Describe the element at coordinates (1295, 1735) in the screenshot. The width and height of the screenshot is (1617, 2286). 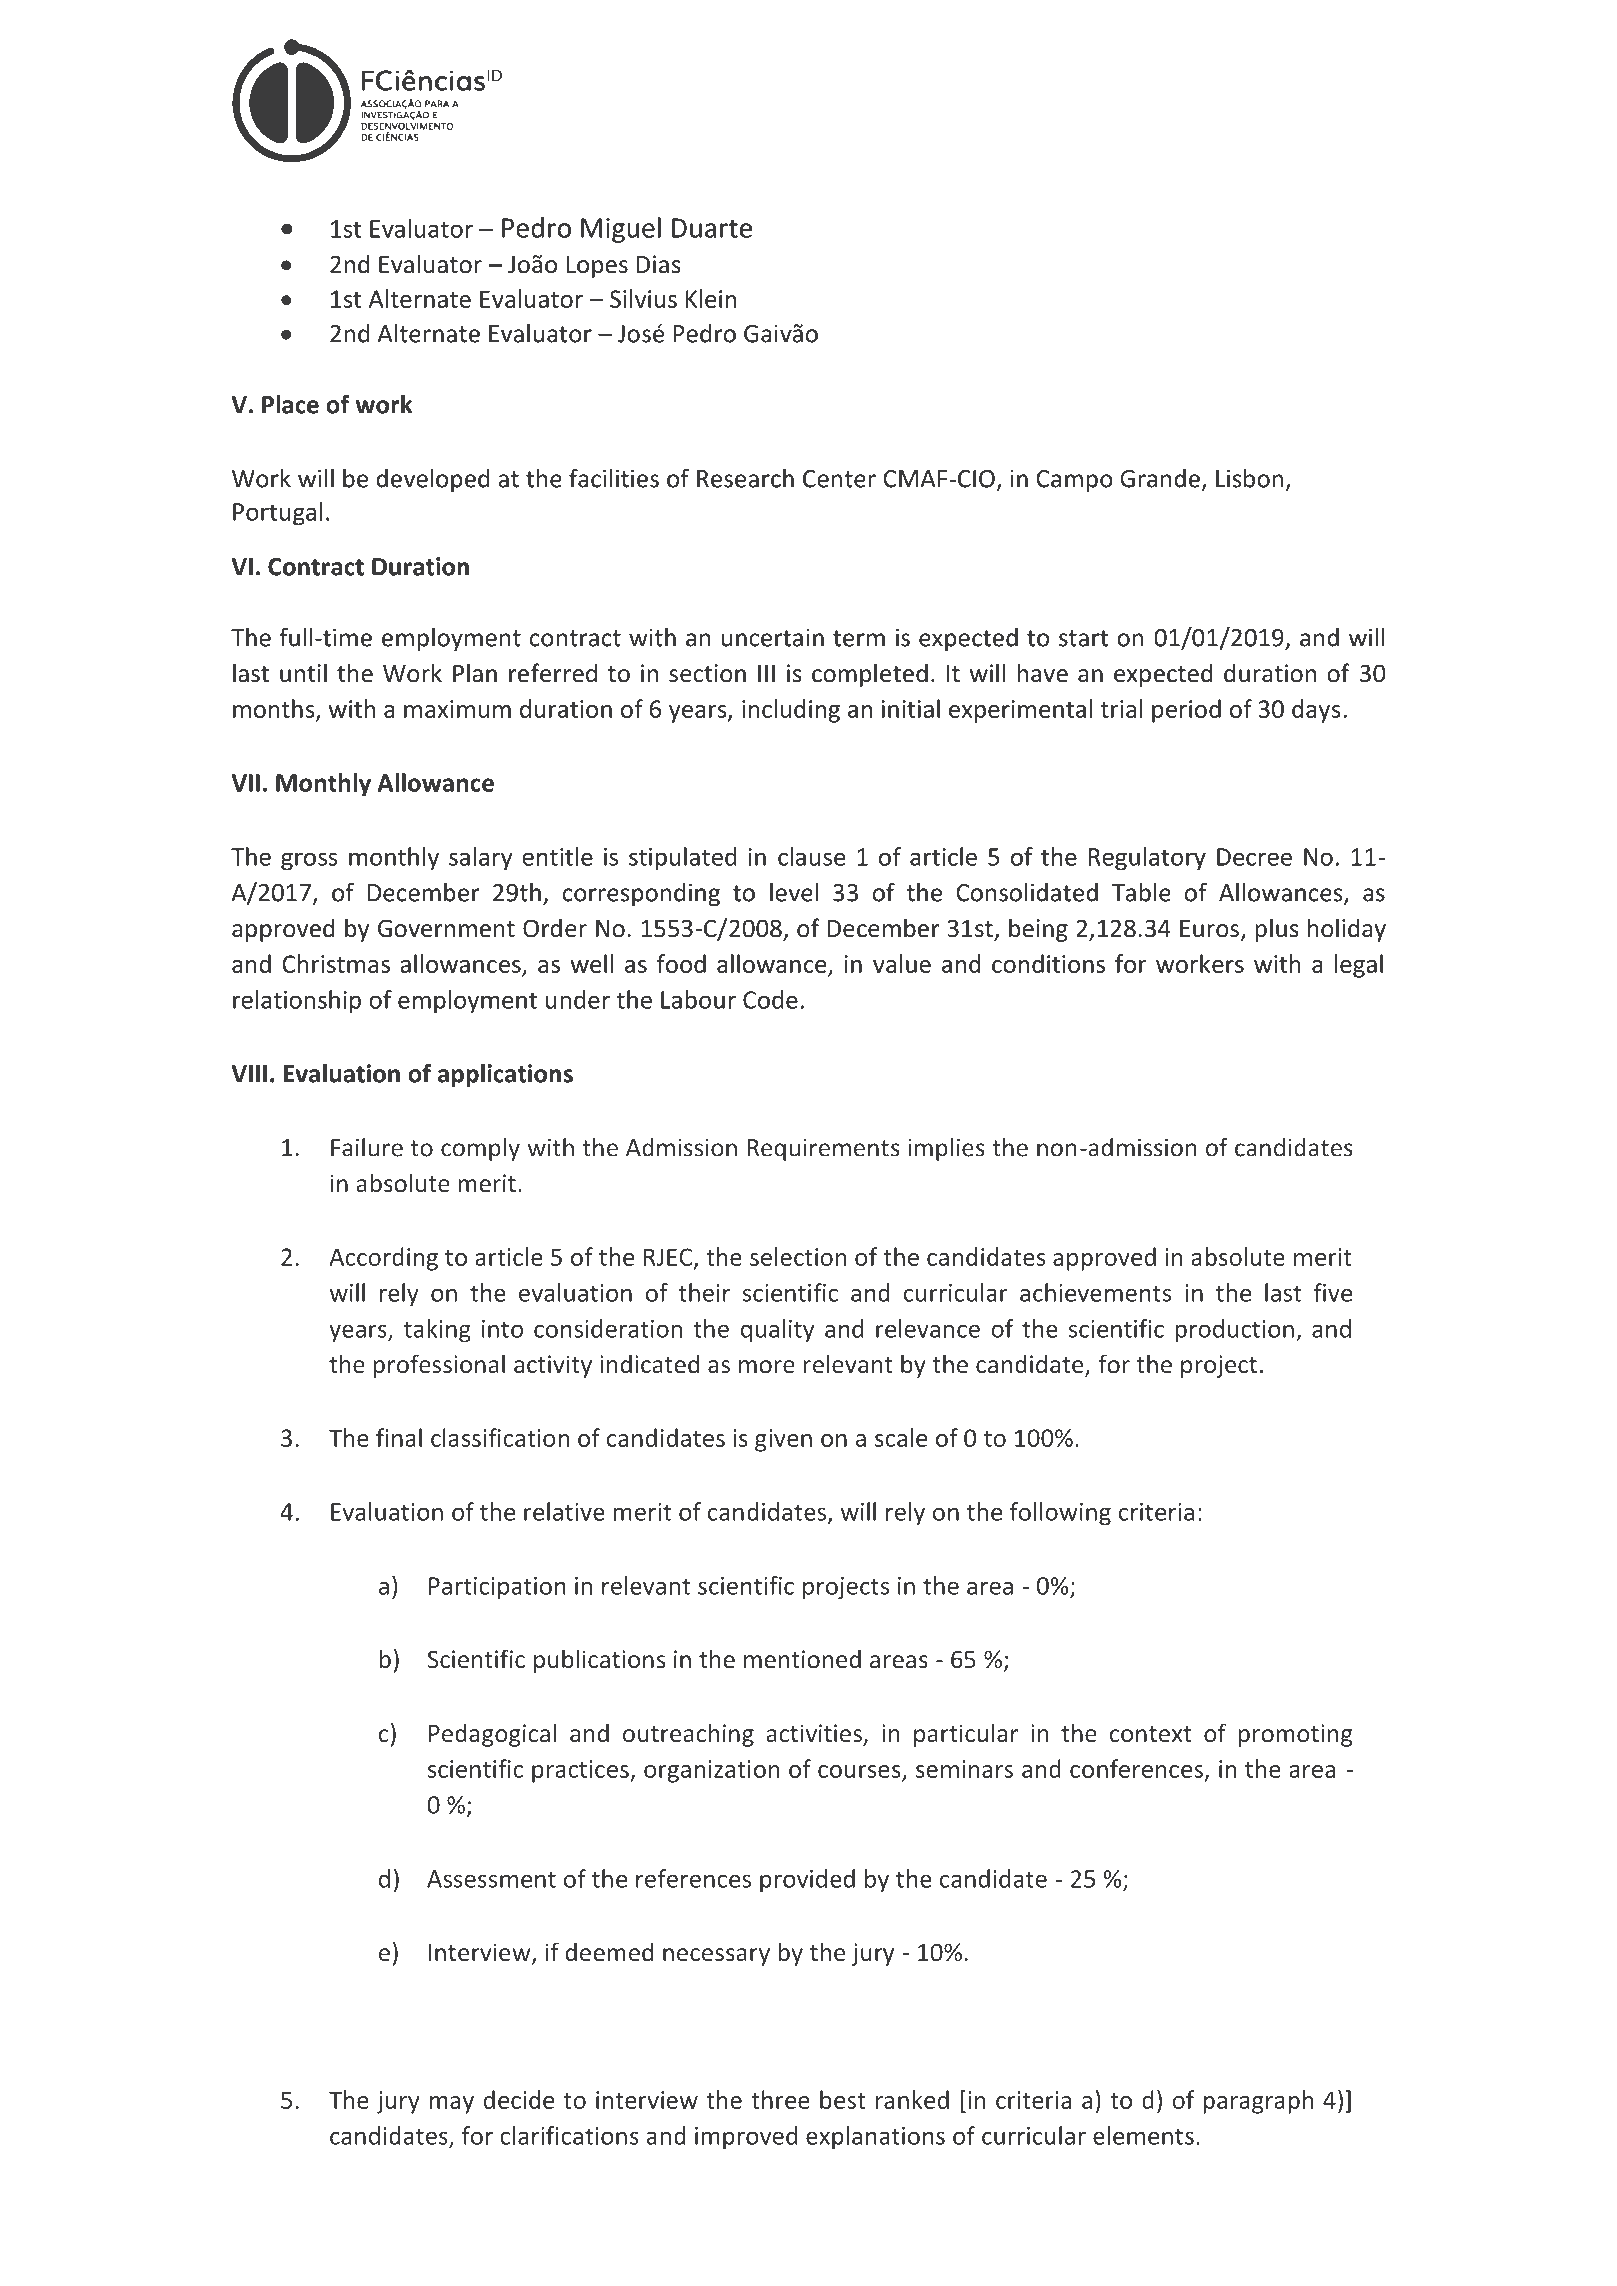
I see `promoting` at that location.
